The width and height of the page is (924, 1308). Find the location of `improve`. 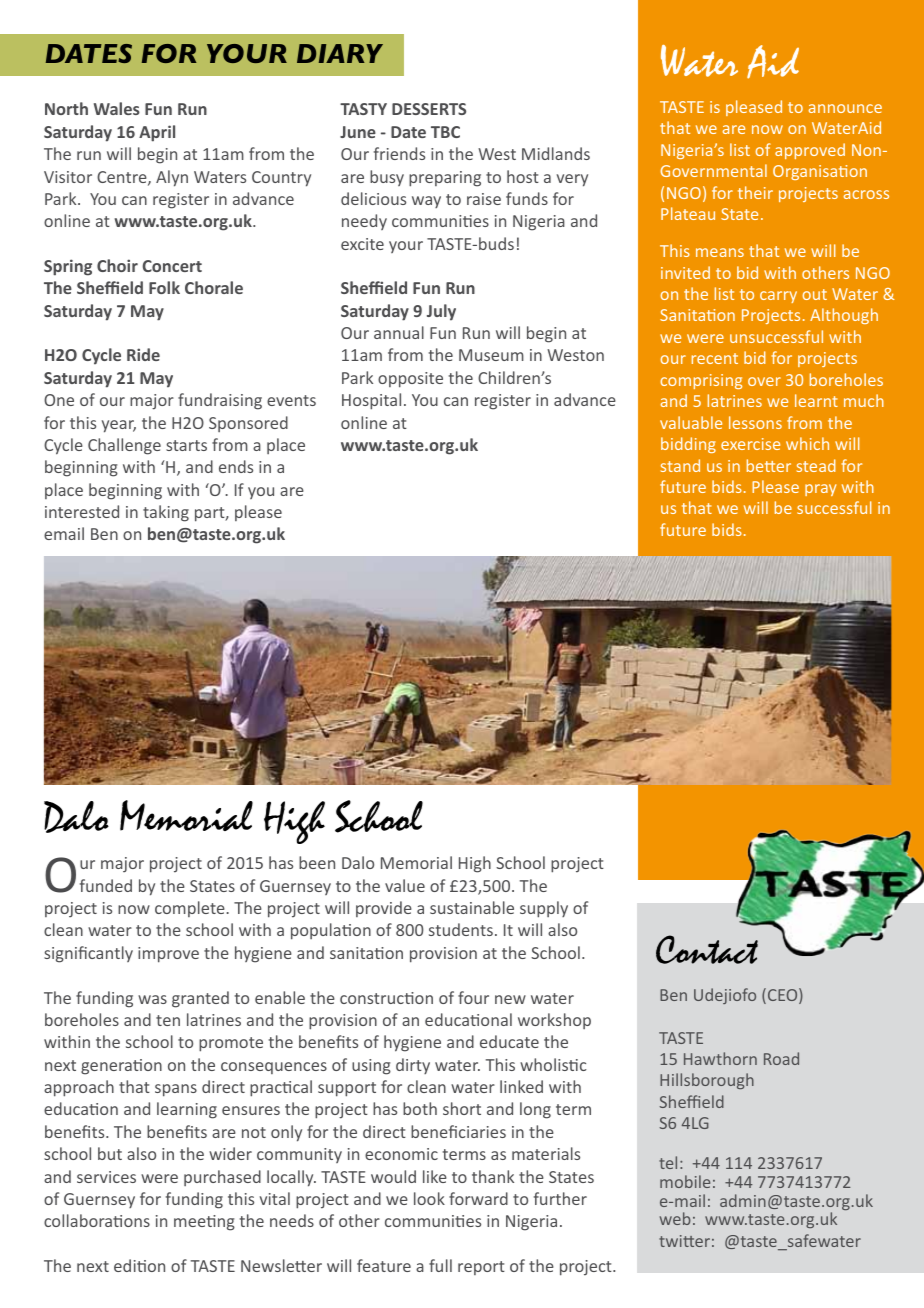

improve is located at coordinates (168, 955).
